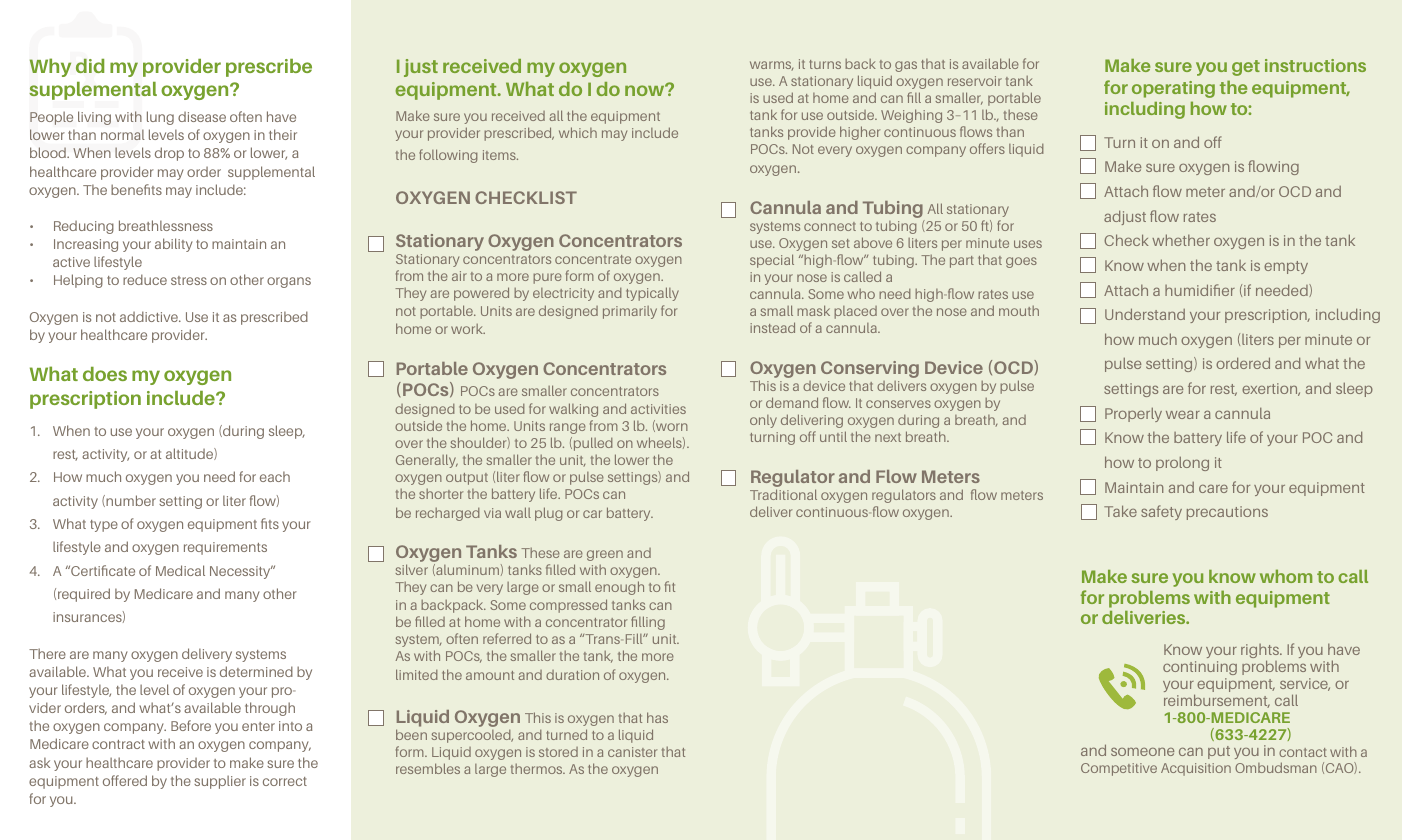 This screenshot has height=840, width=1402. Describe the element at coordinates (658, 409) in the screenshot. I see `activities` at that location.
